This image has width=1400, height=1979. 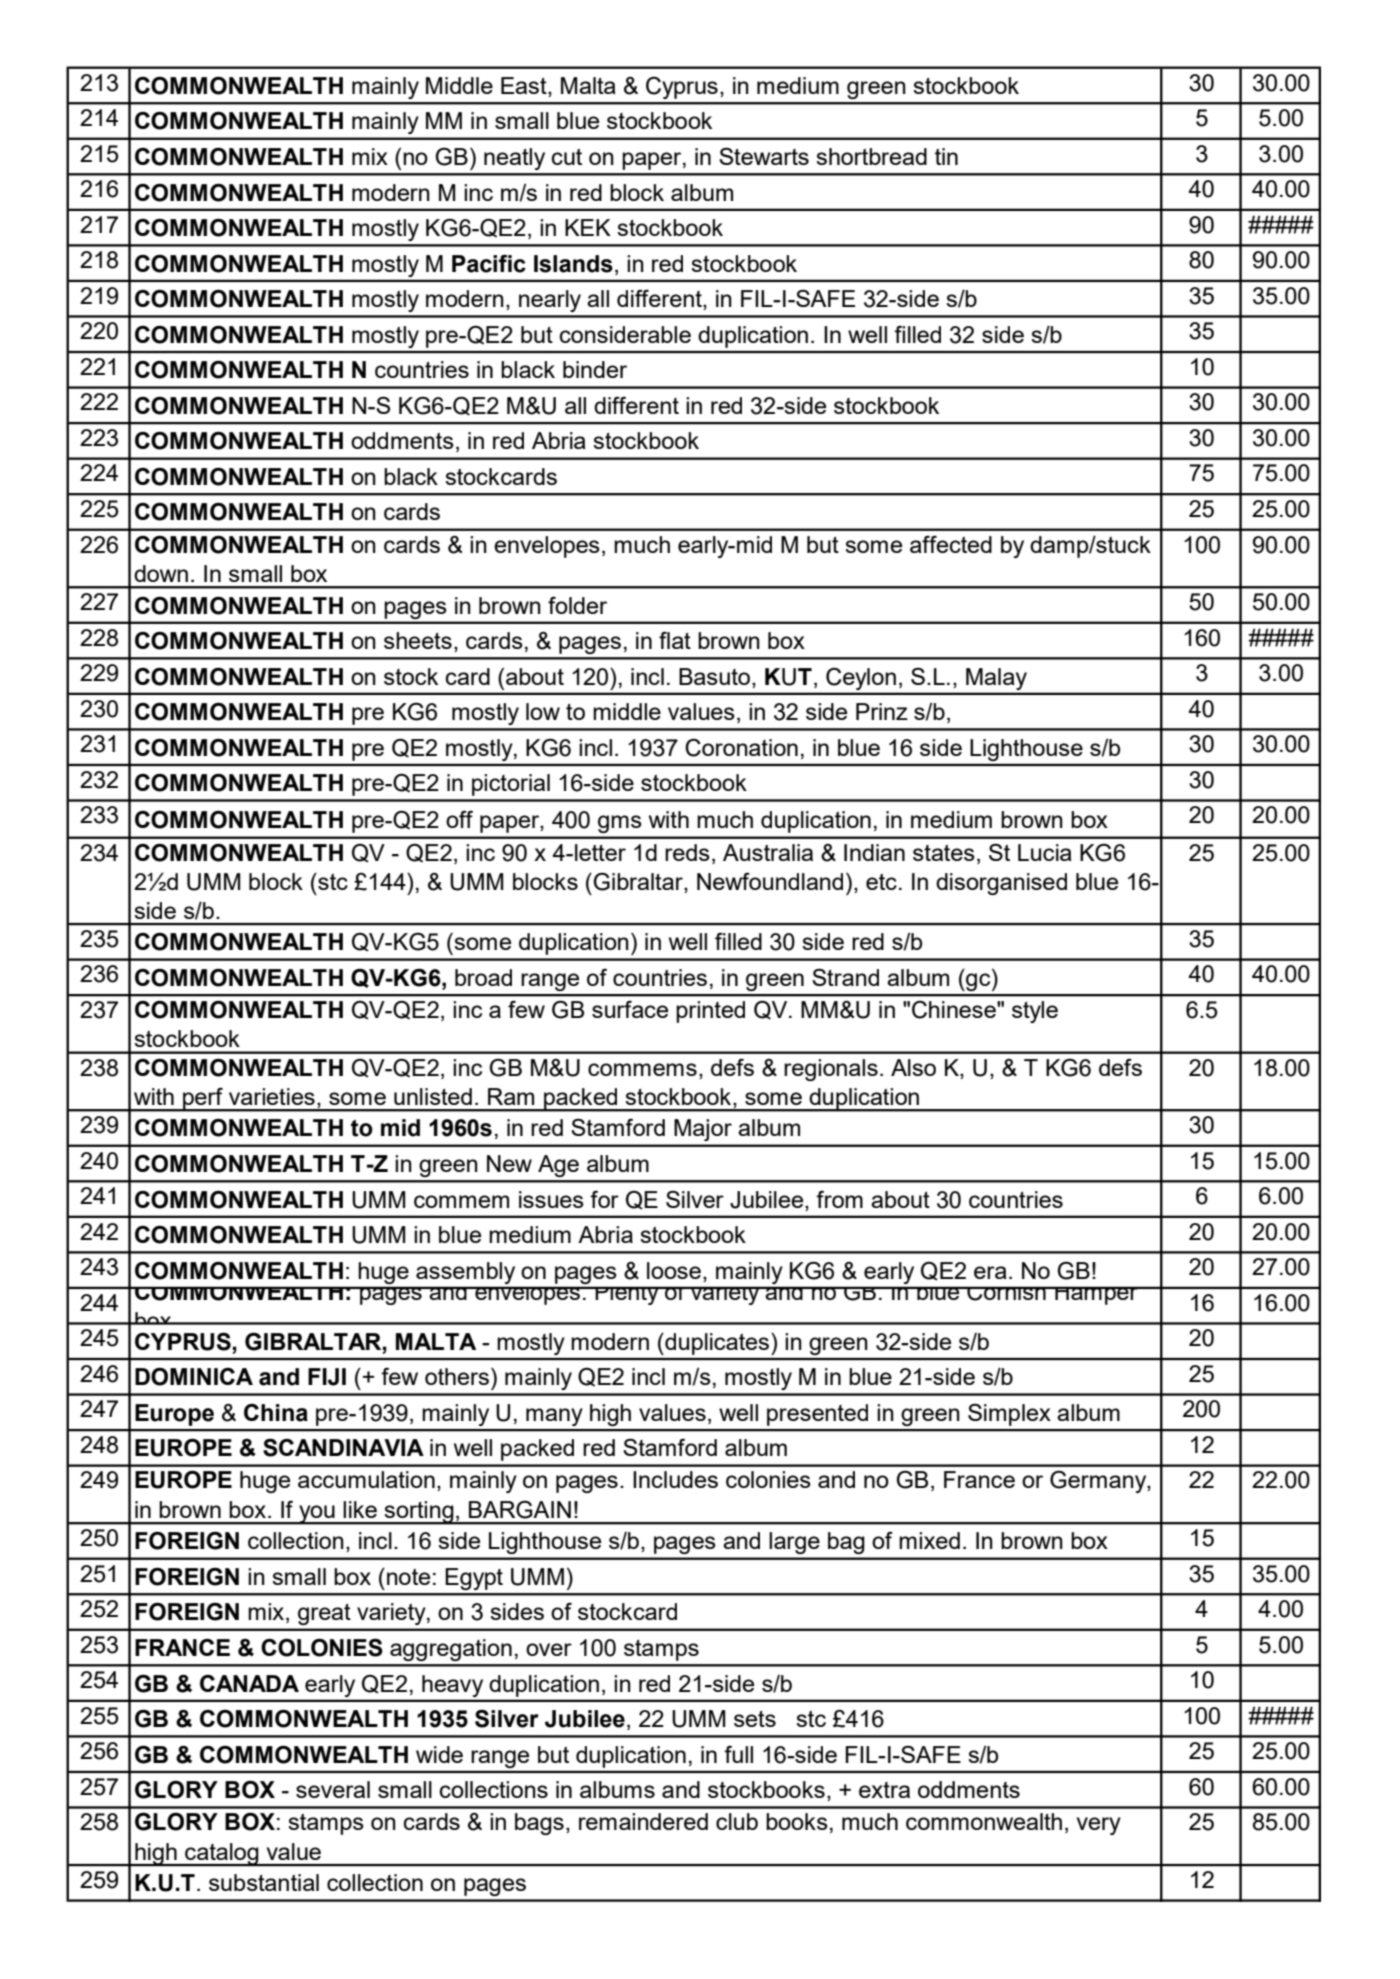 What do you see at coordinates (567, 157) in the image?
I see `cut` at bounding box center [567, 157].
